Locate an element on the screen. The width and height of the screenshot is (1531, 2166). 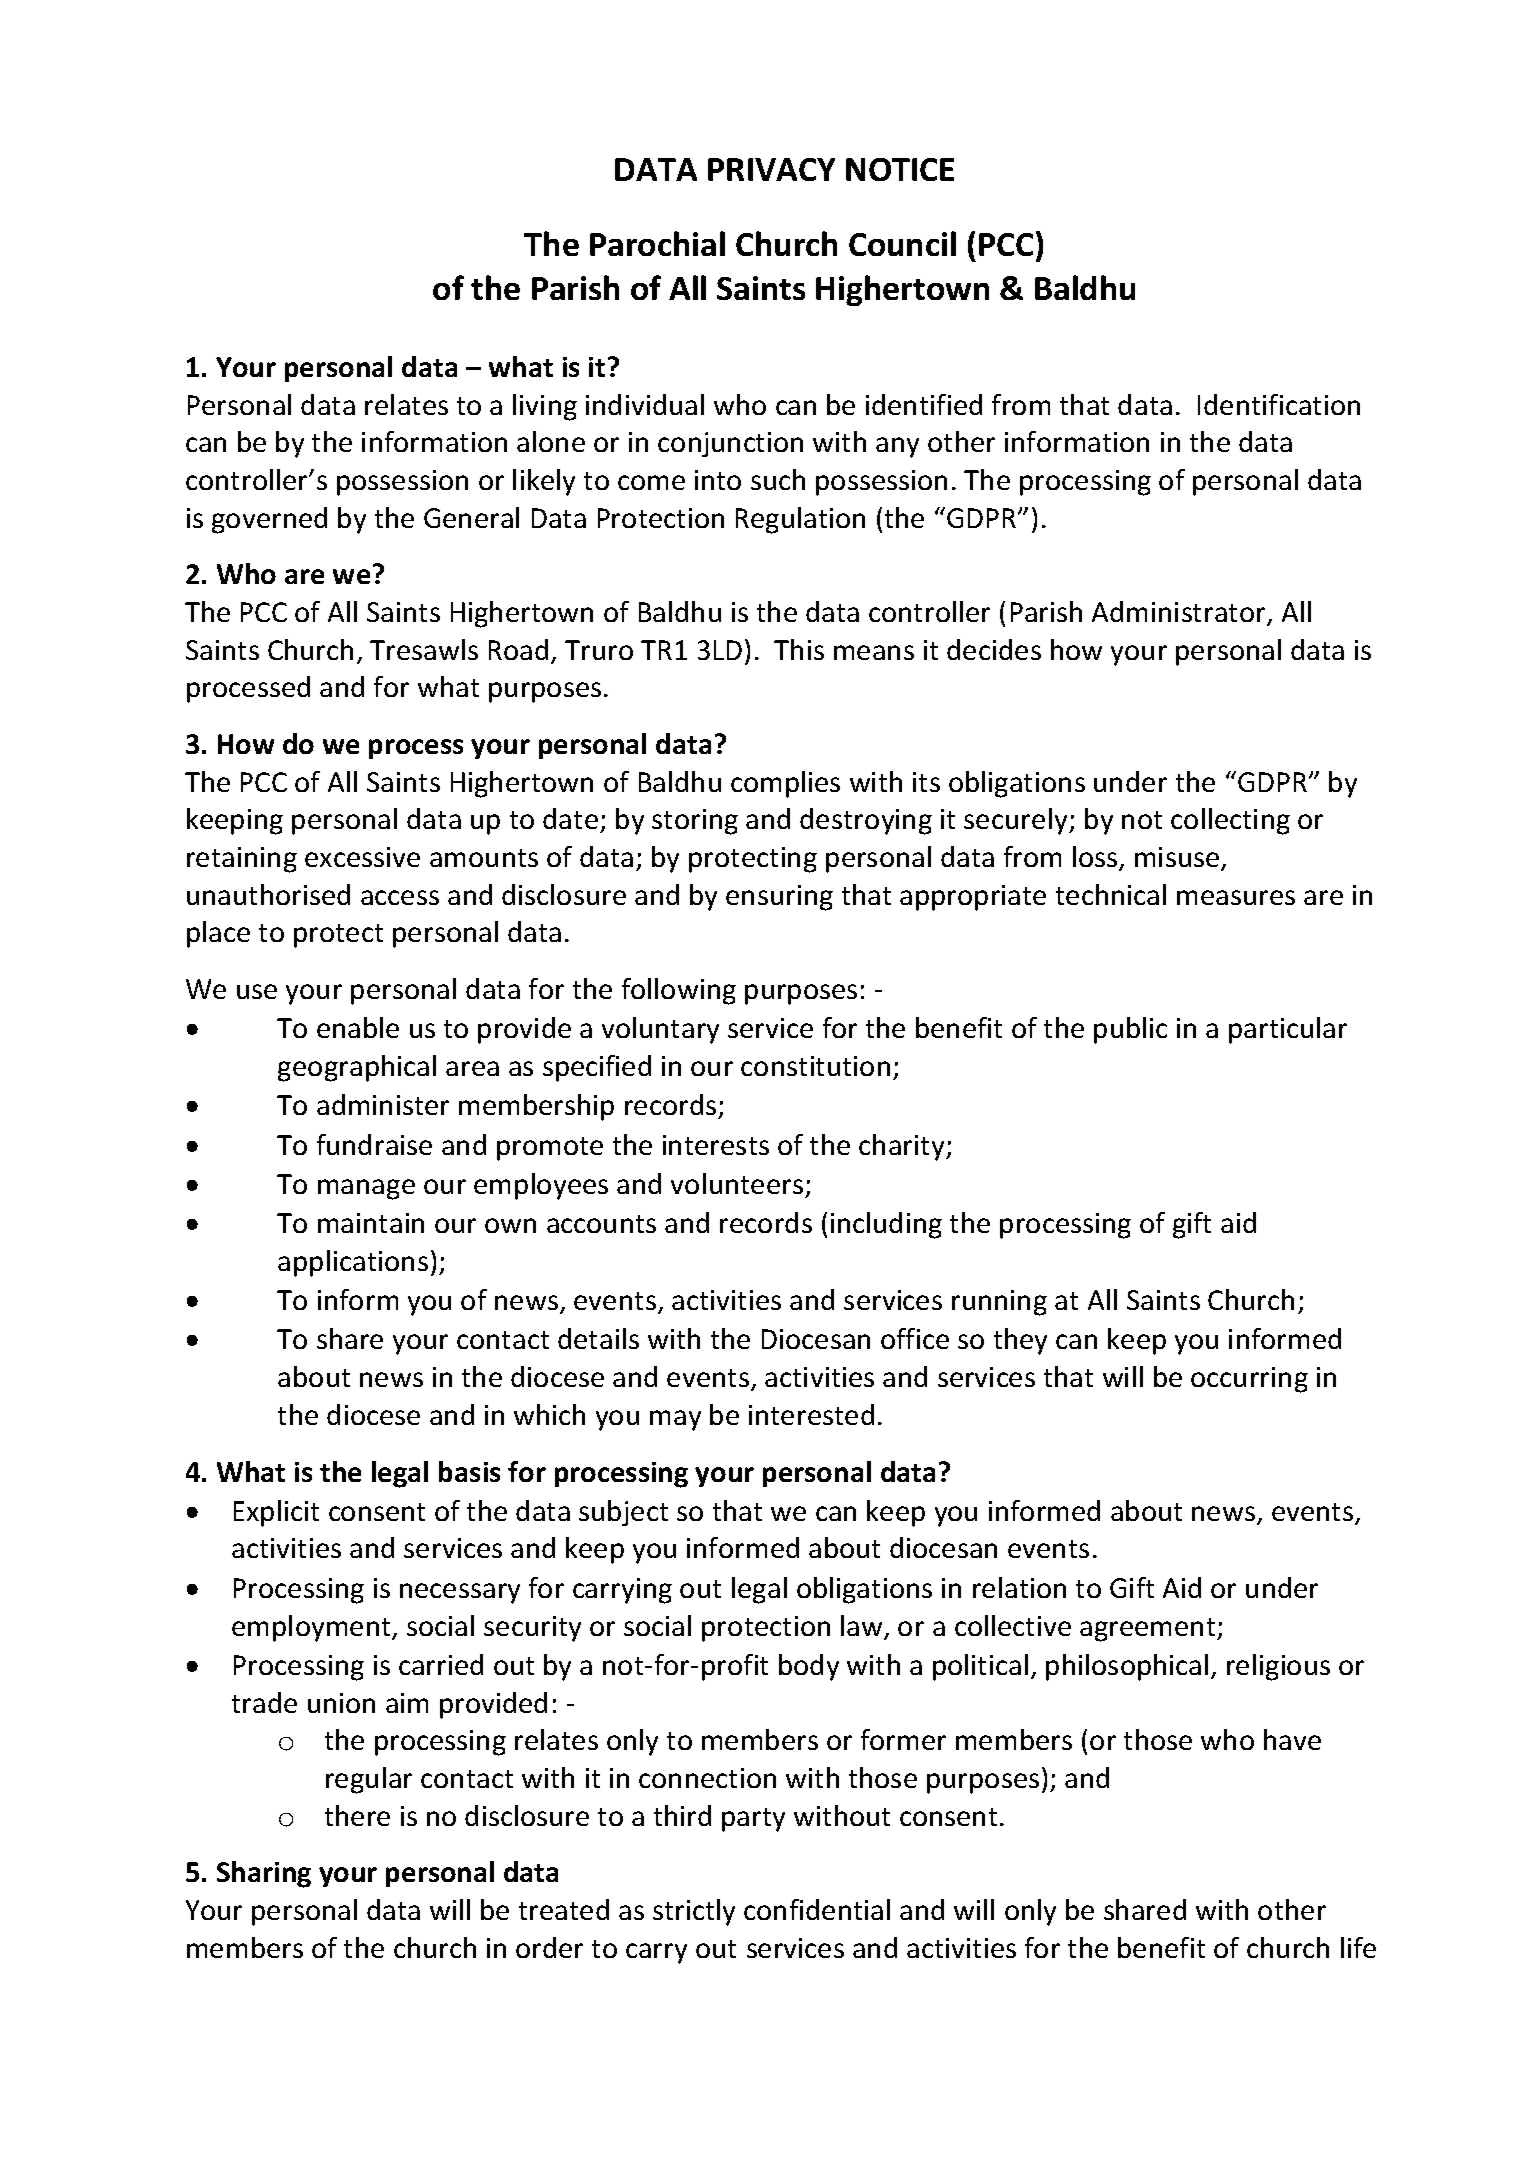
Parochial is located at coordinates (657, 243).
